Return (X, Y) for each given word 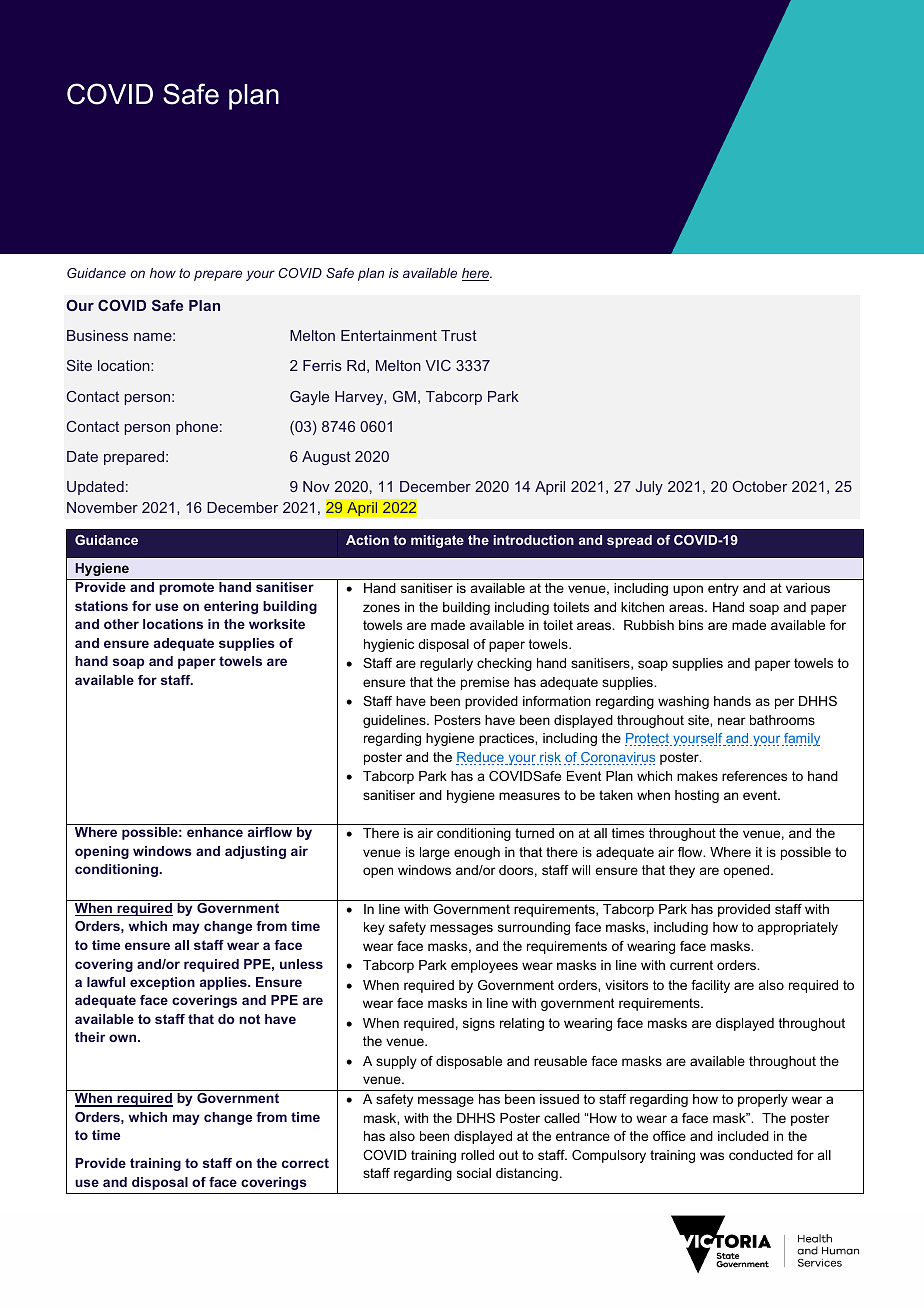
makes (697, 776)
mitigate (437, 541)
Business (97, 335)
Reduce (481, 758)
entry (723, 589)
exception (162, 983)
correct (305, 1163)
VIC (438, 365)
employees (484, 966)
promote (186, 588)
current (691, 965)
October (759, 486)
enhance (215, 832)
